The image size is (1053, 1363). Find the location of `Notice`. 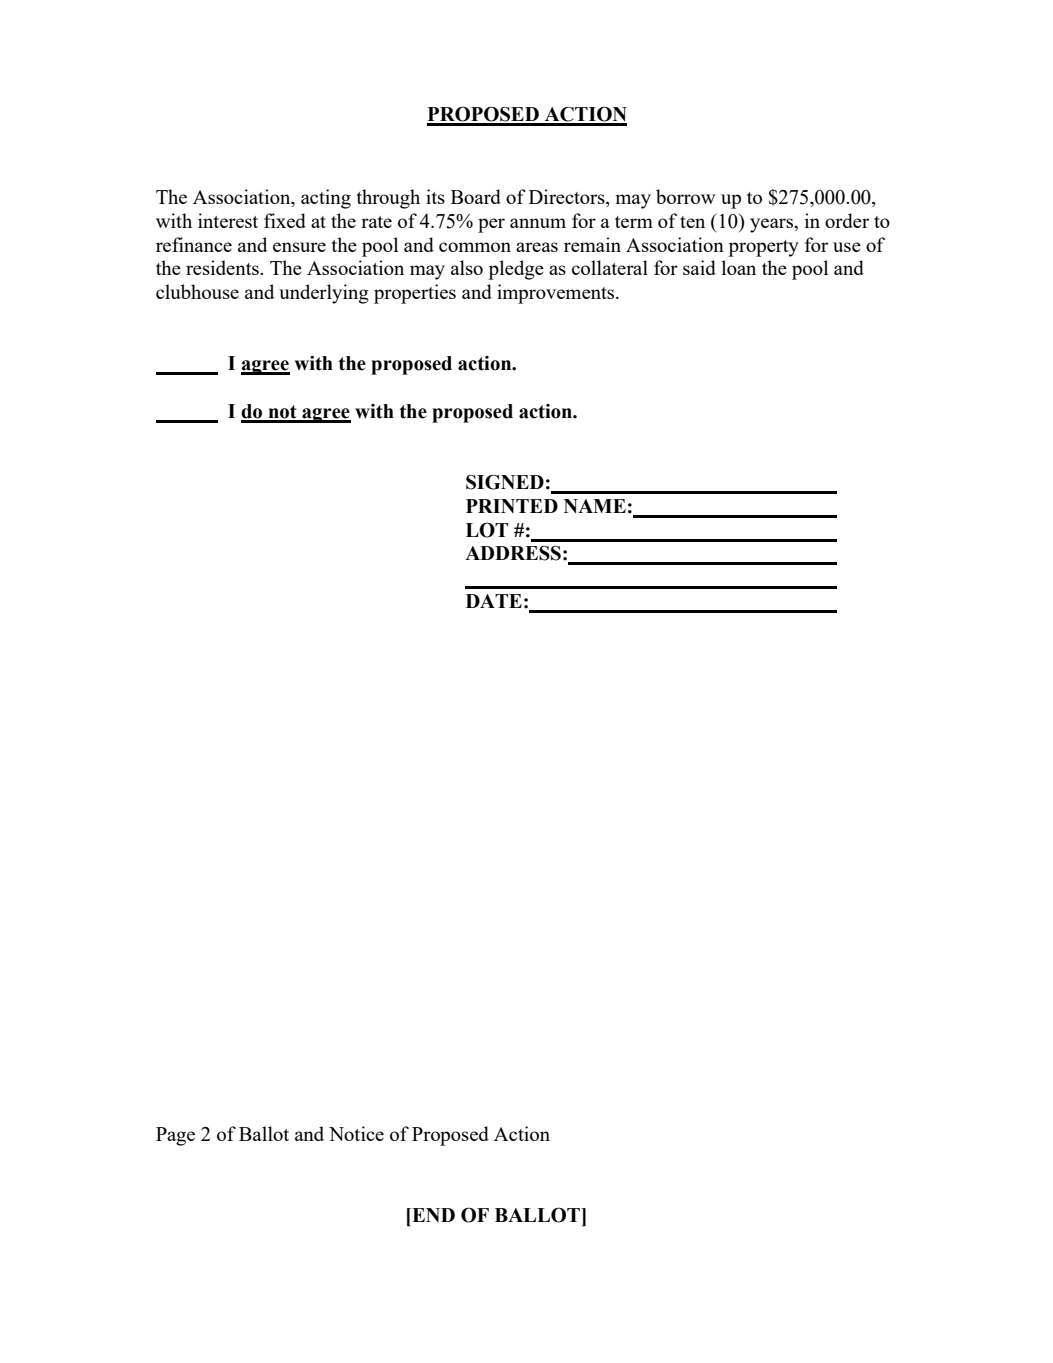

Notice is located at coordinates (356, 1133).
